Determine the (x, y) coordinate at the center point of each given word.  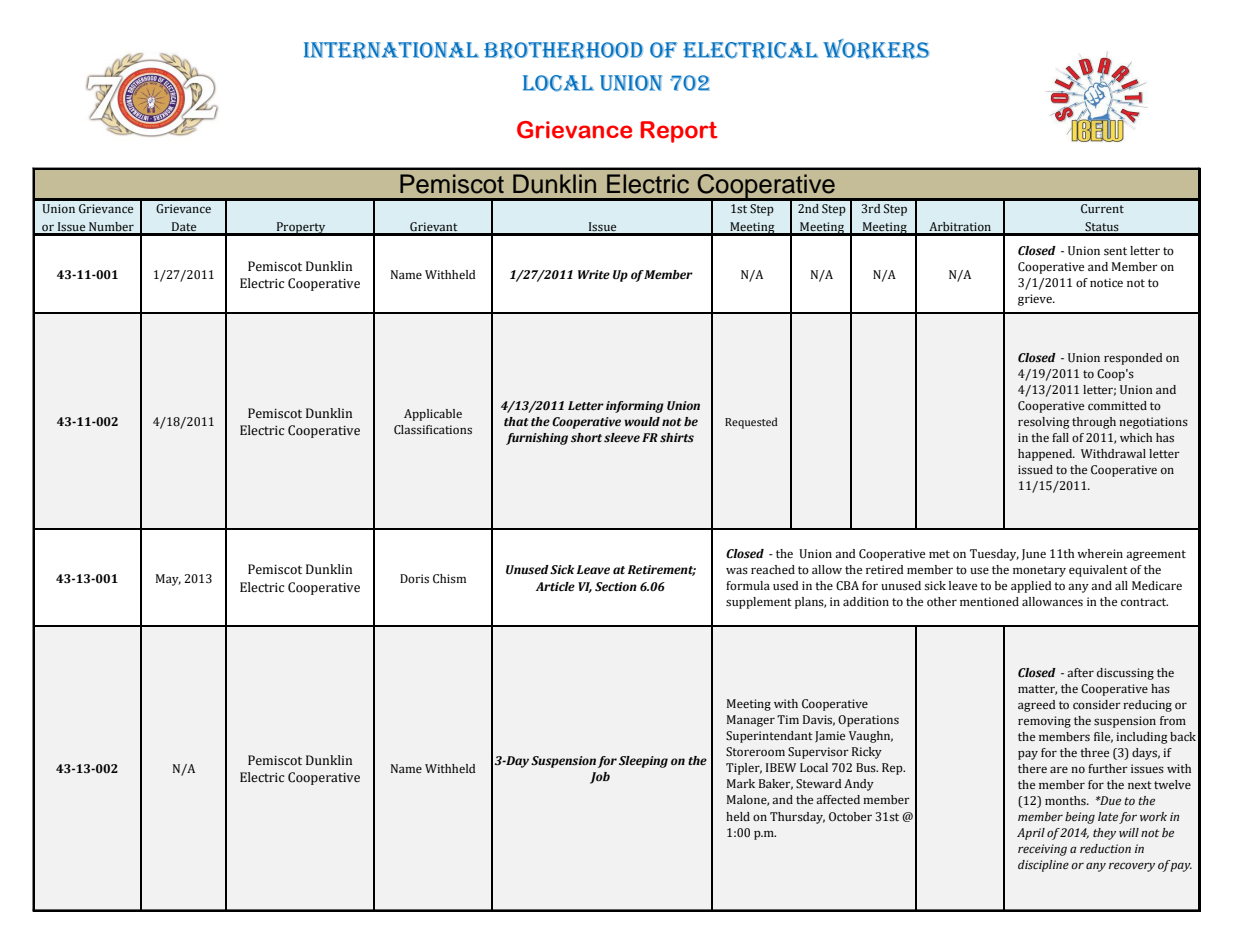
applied (1031, 587)
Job (600, 778)
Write (594, 274)
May (168, 580)
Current (1102, 209)
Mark (741, 783)
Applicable (433, 415)
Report (679, 132)
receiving (1042, 850)
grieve (1036, 300)
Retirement (662, 570)
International (391, 50)
